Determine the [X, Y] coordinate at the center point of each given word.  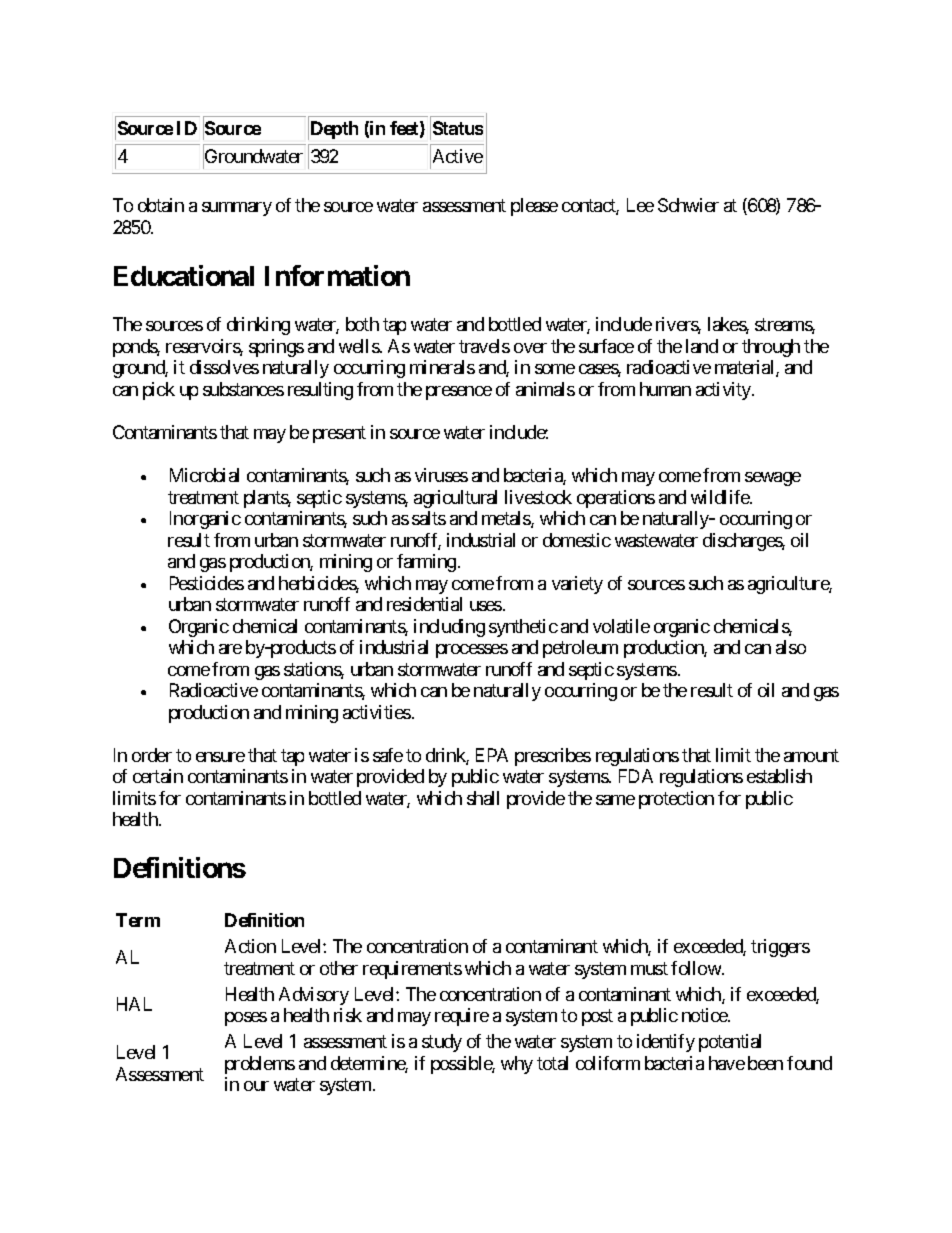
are [230, 649]
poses [246, 1019]
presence [459, 393]
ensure [220, 757]
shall [483, 798]
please [534, 207]
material [746, 368]
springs [276, 348]
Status [458, 128]
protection [676, 800]
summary [237, 209]
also [791, 647]
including [449, 628]
